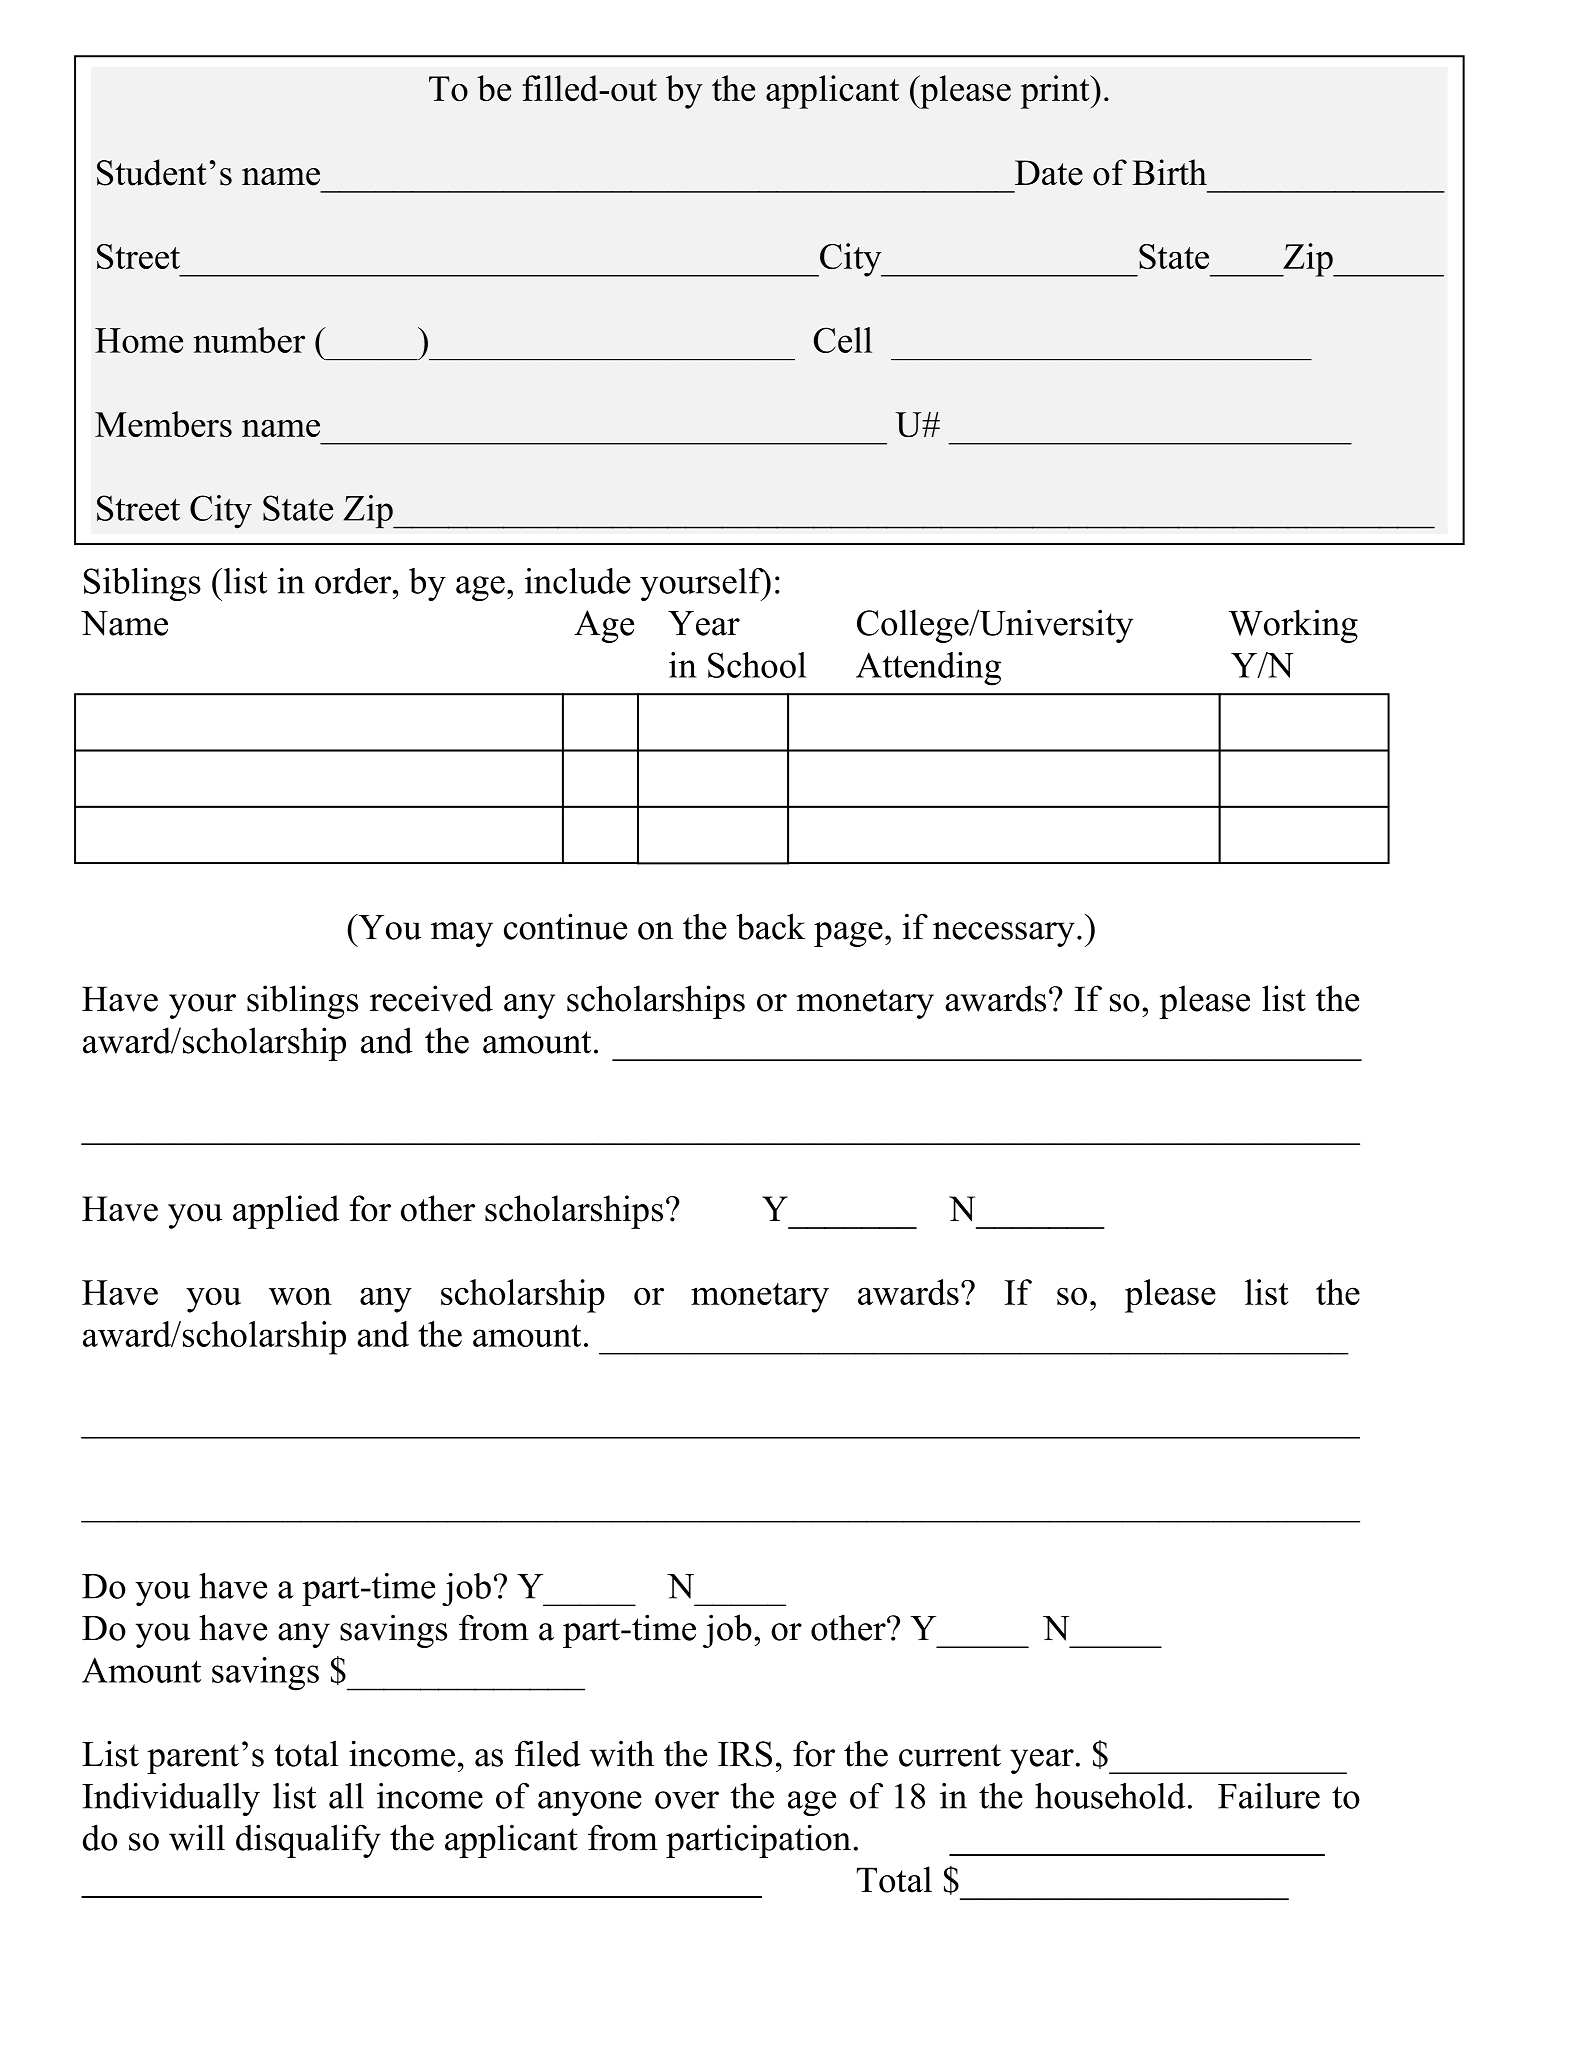 The width and height of the page is (1595, 2064). Describe the element at coordinates (1293, 626) in the page. I see `Working` at that location.
